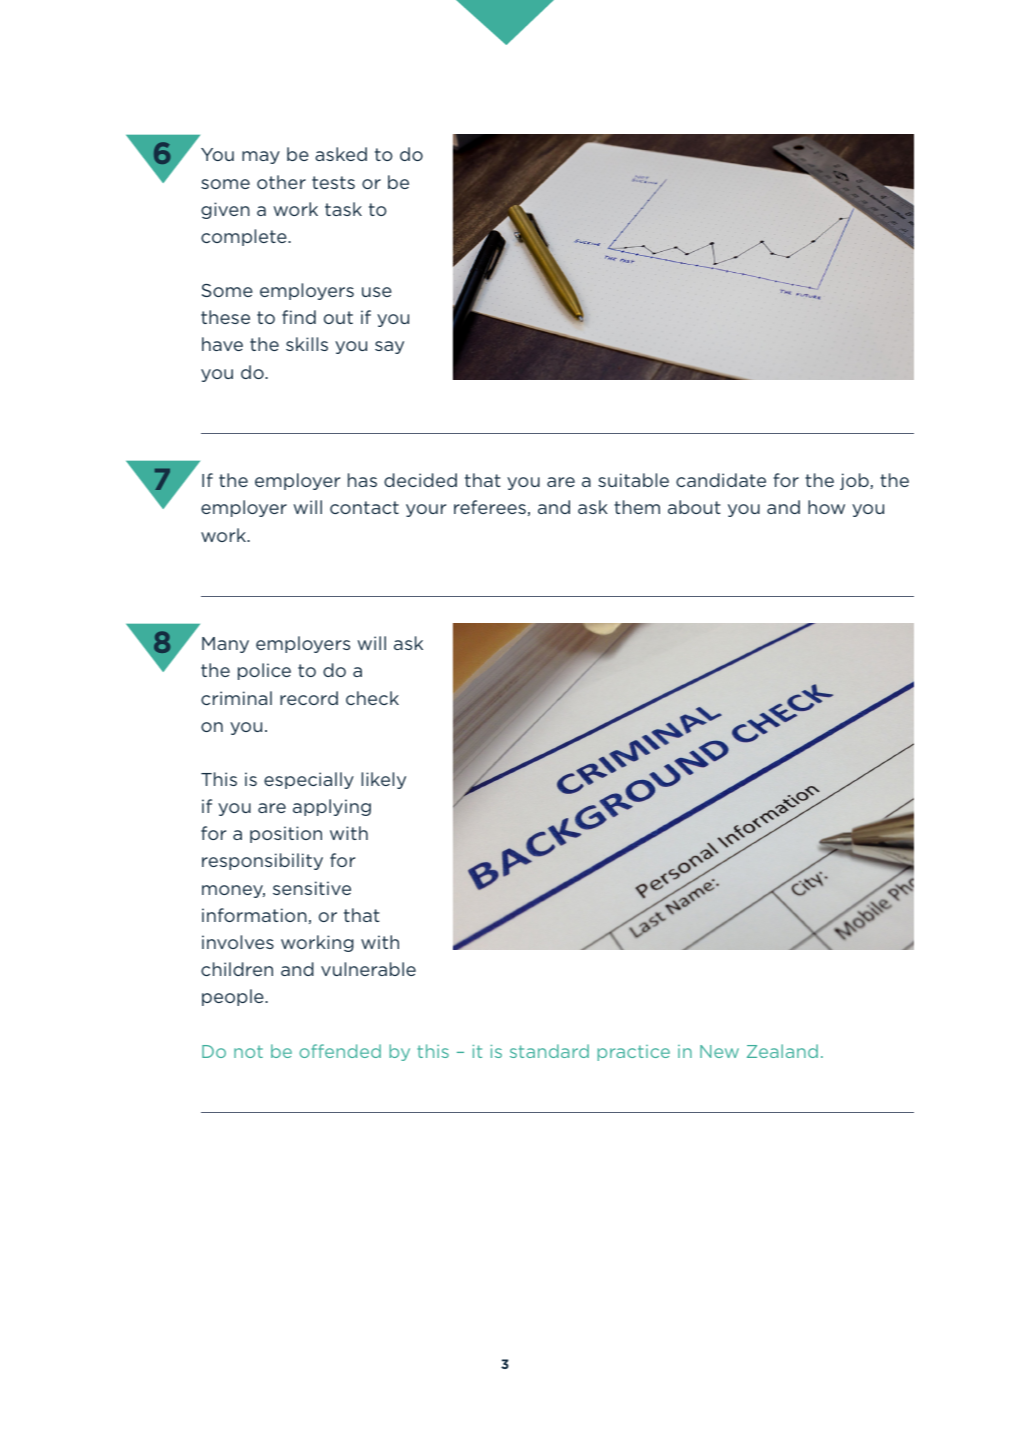 This screenshot has height=1429, width=1010. Describe the element at coordinates (286, 834) in the screenshot. I see `position` at that location.
